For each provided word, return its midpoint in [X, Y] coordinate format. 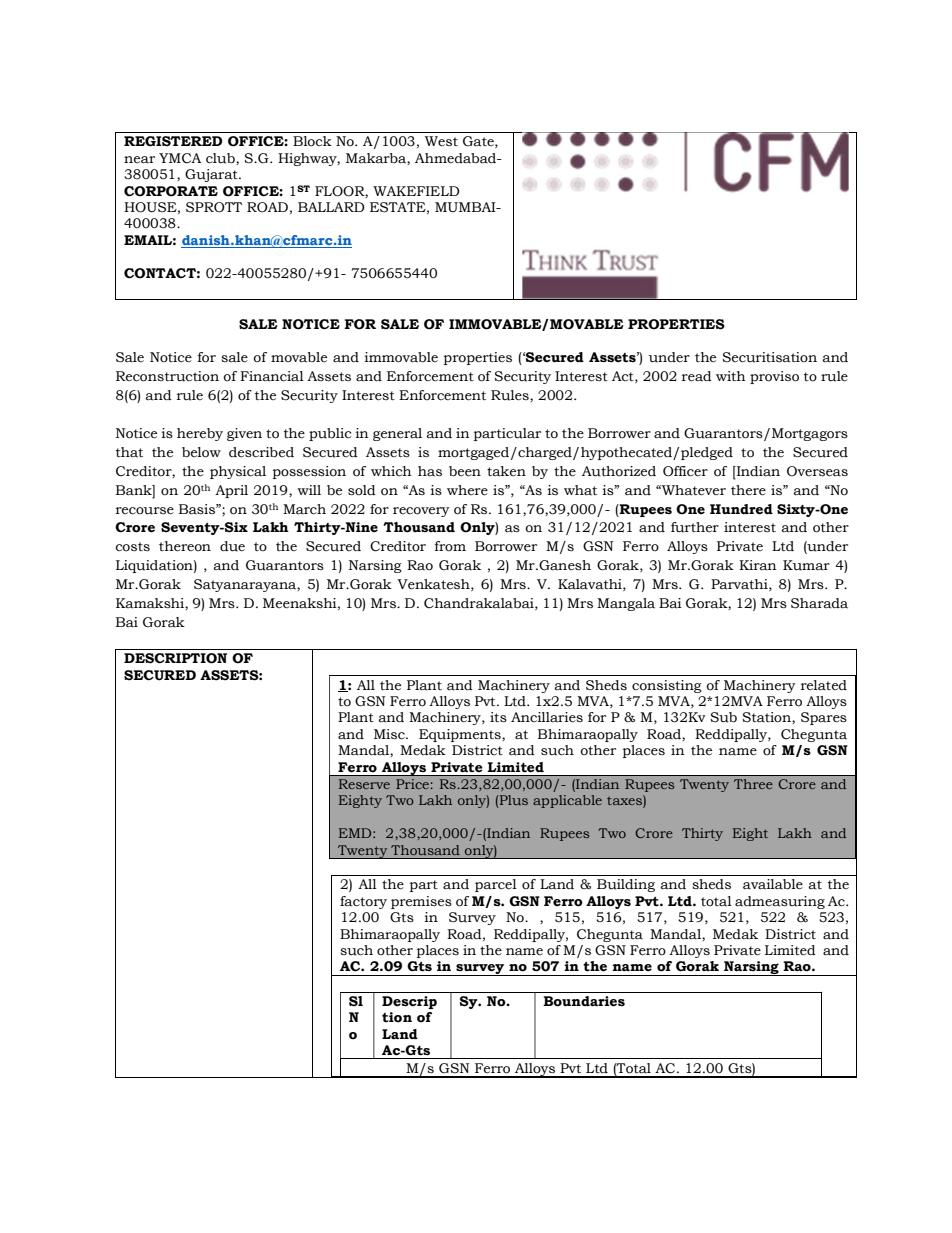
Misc [390, 734]
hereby [200, 434]
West [441, 141]
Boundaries [584, 1001]
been [465, 471]
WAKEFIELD [416, 191]
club [221, 159]
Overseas [817, 471]
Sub [723, 717]
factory [363, 902]
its [498, 717]
